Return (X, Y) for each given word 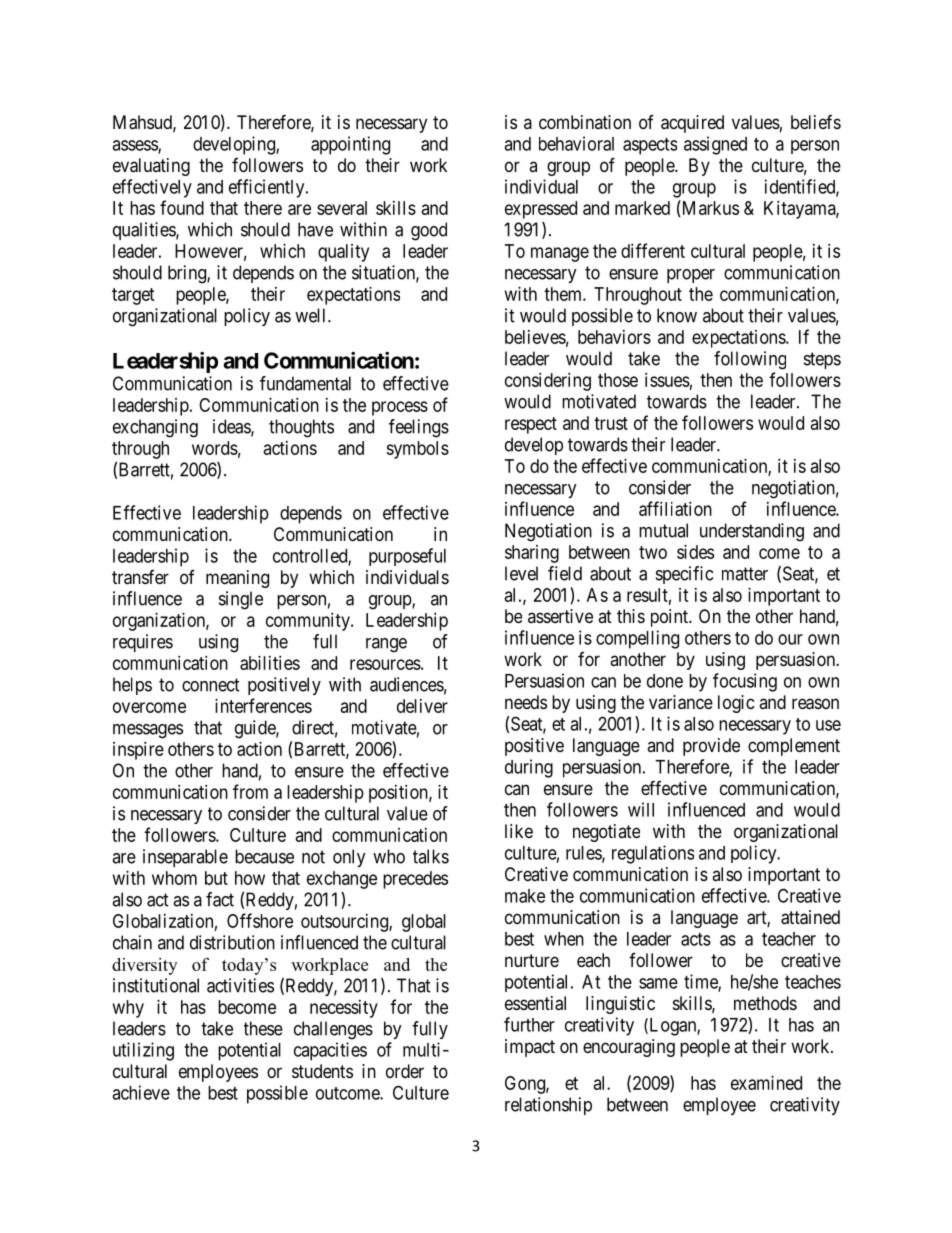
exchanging (155, 428)
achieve (141, 1092)
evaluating (151, 167)
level (521, 573)
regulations (653, 854)
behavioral (576, 143)
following (750, 360)
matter (745, 574)
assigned (715, 145)
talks (431, 856)
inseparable (185, 858)
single (241, 600)
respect (531, 425)
